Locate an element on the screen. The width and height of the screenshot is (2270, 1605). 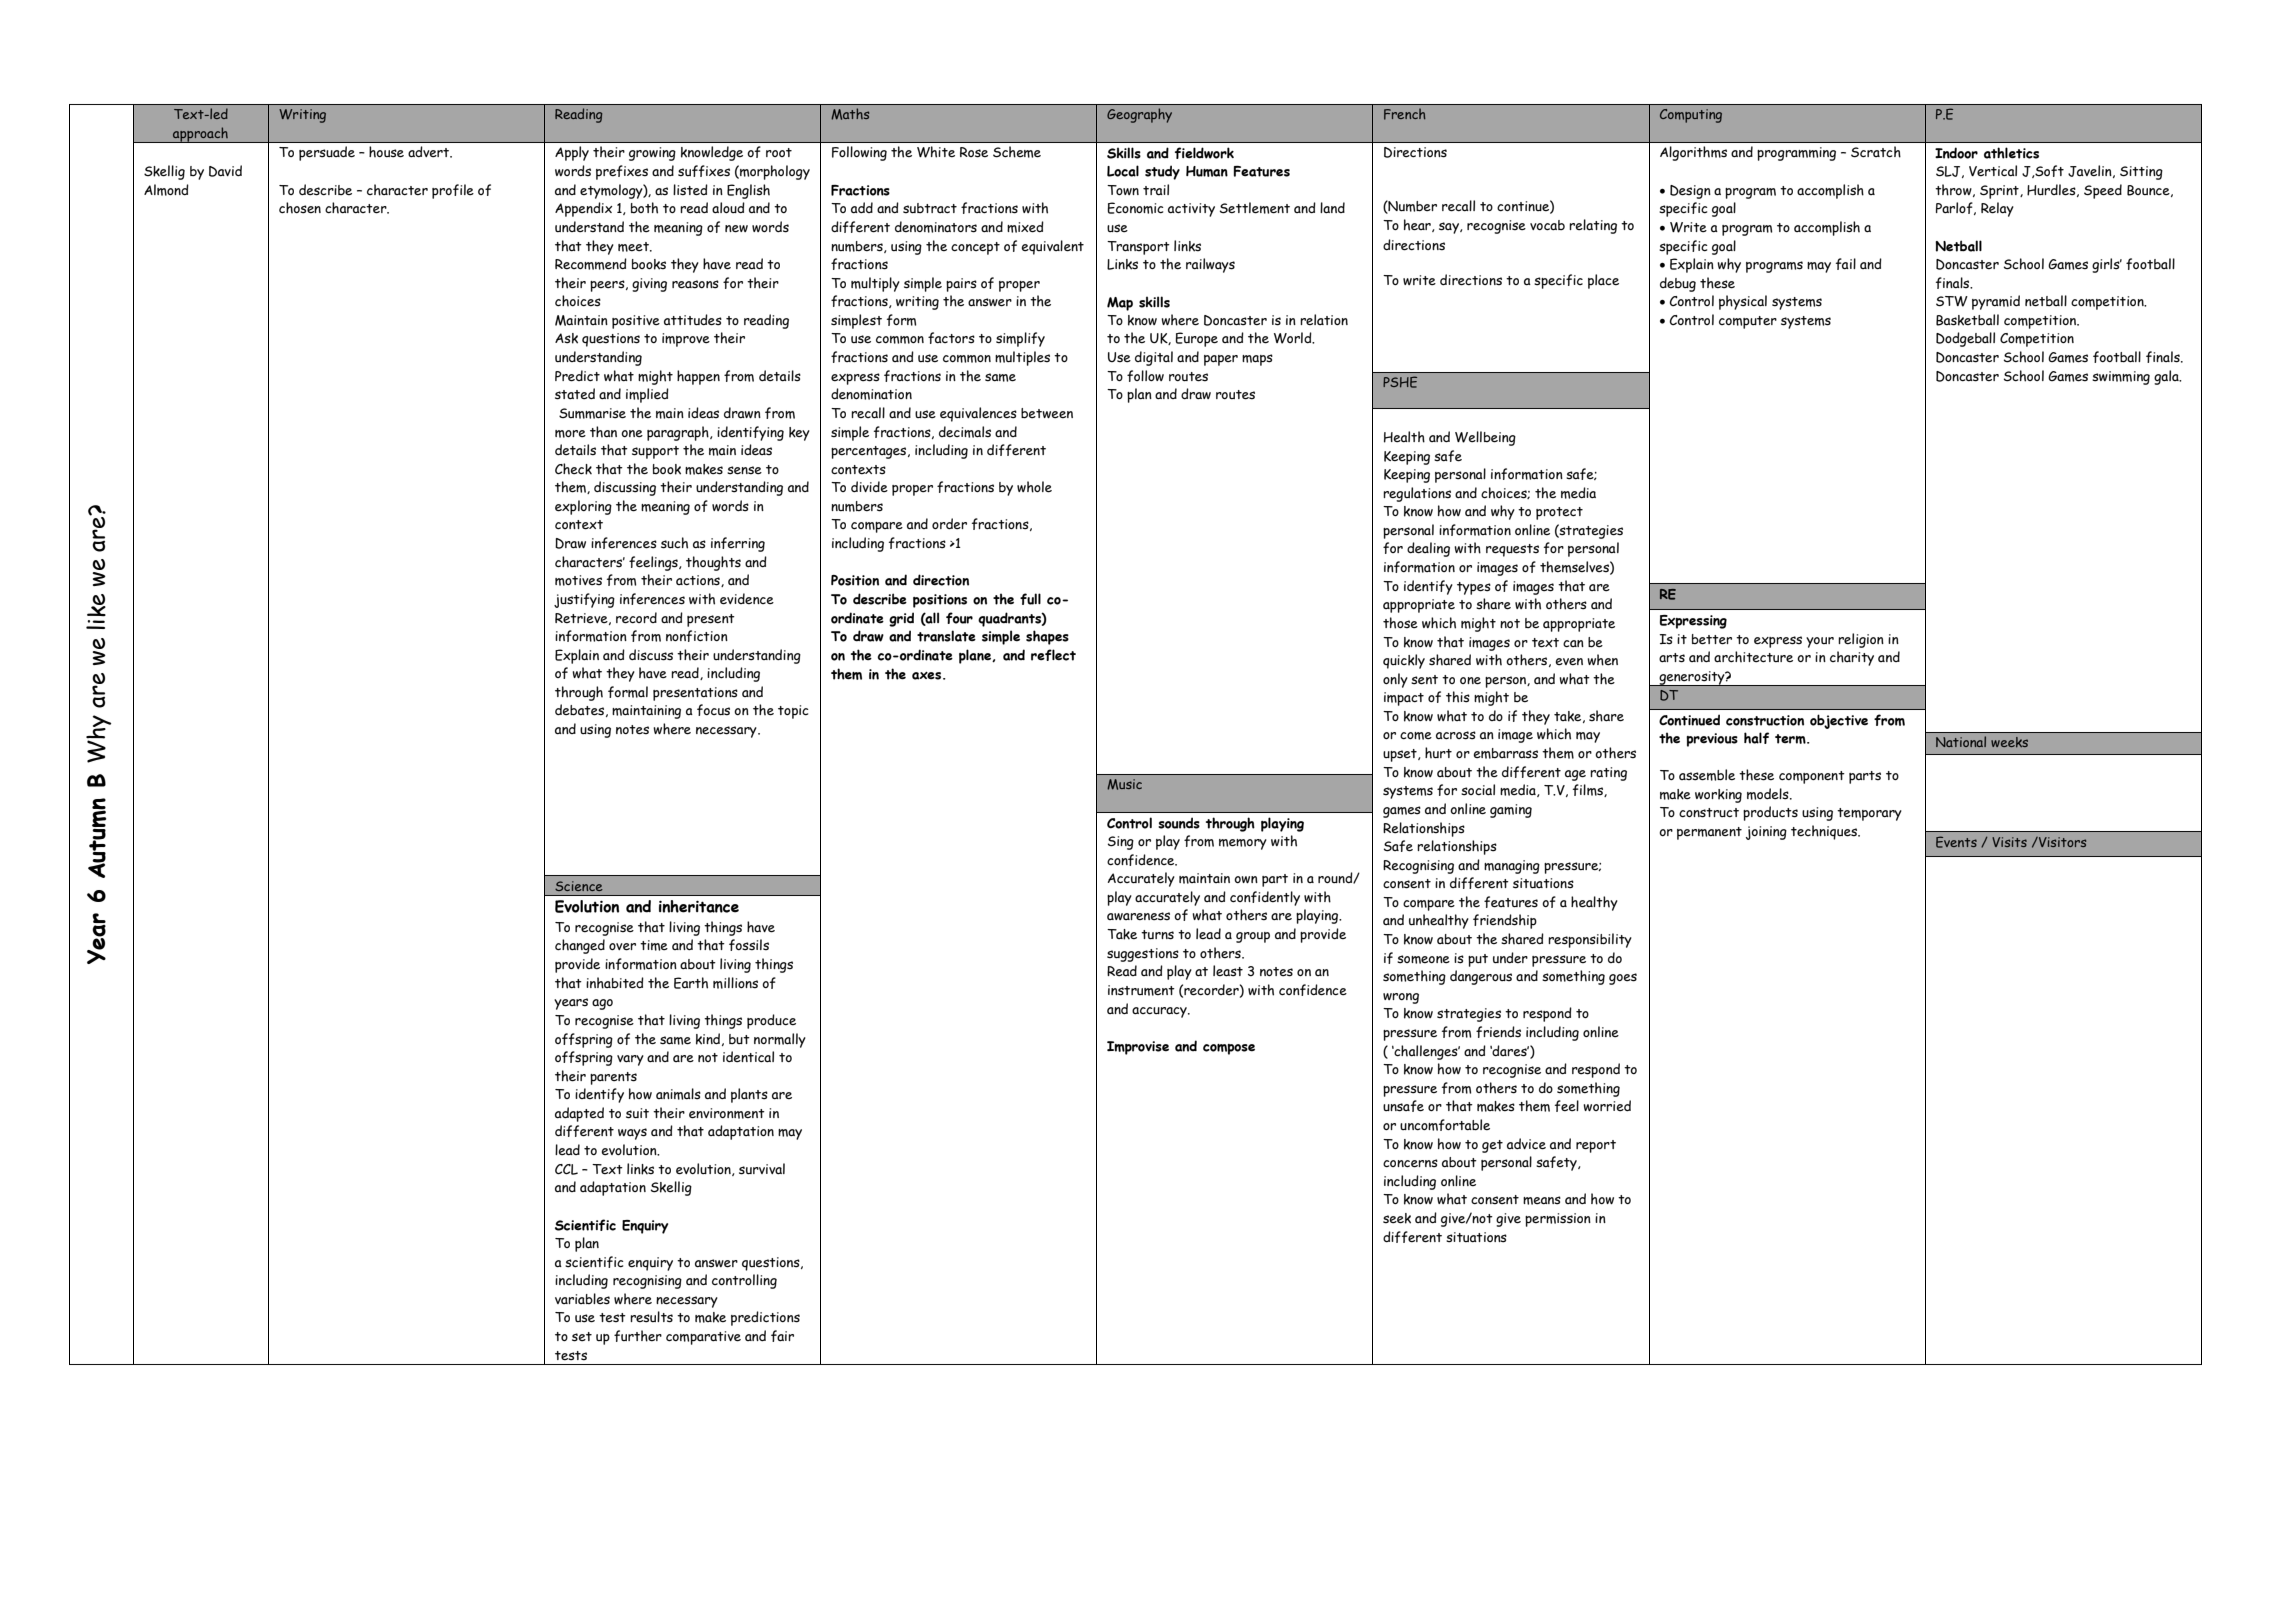
advert is located at coordinates (430, 152).
